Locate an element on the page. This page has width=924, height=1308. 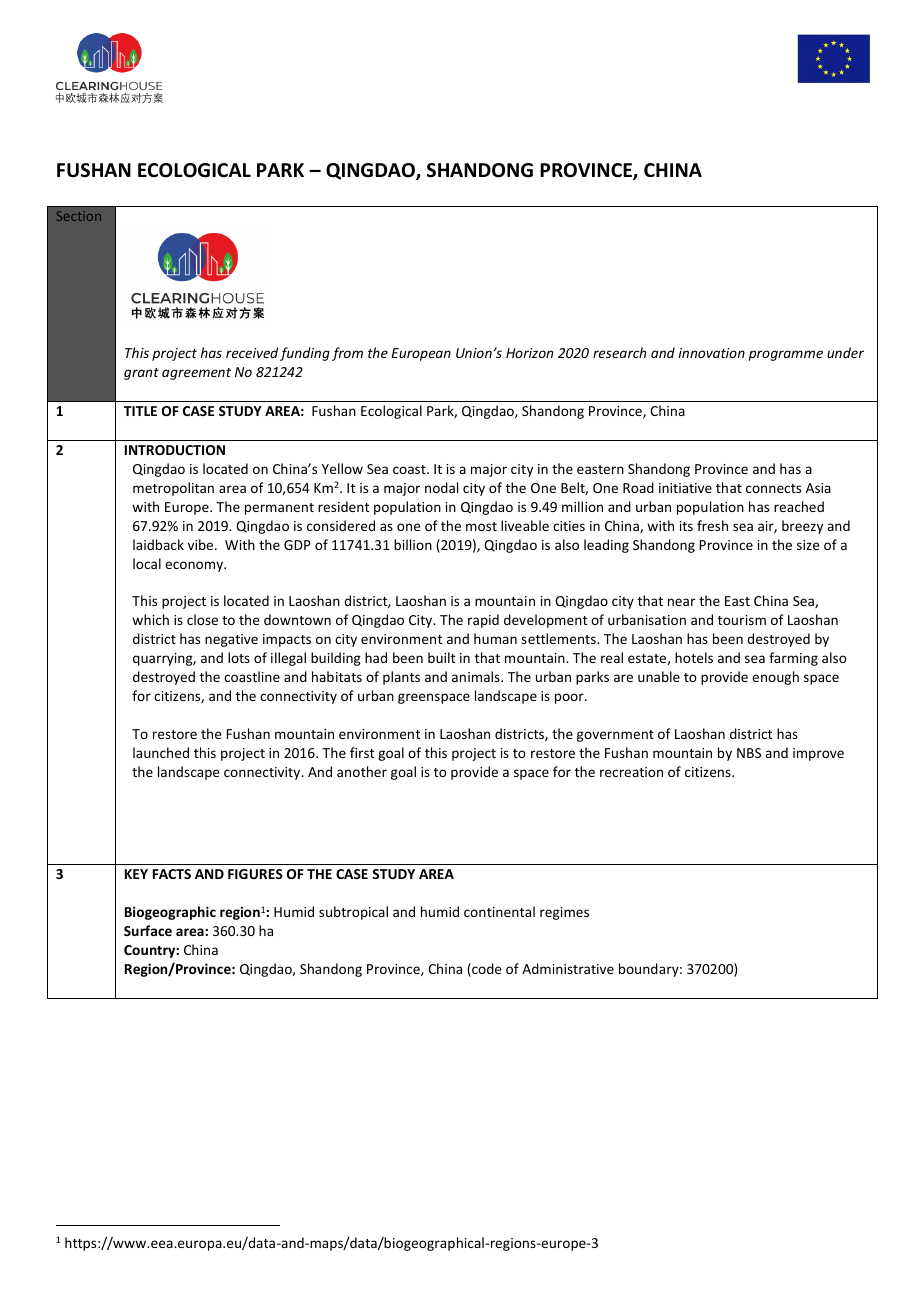
rapid is located at coordinates (483, 621).
